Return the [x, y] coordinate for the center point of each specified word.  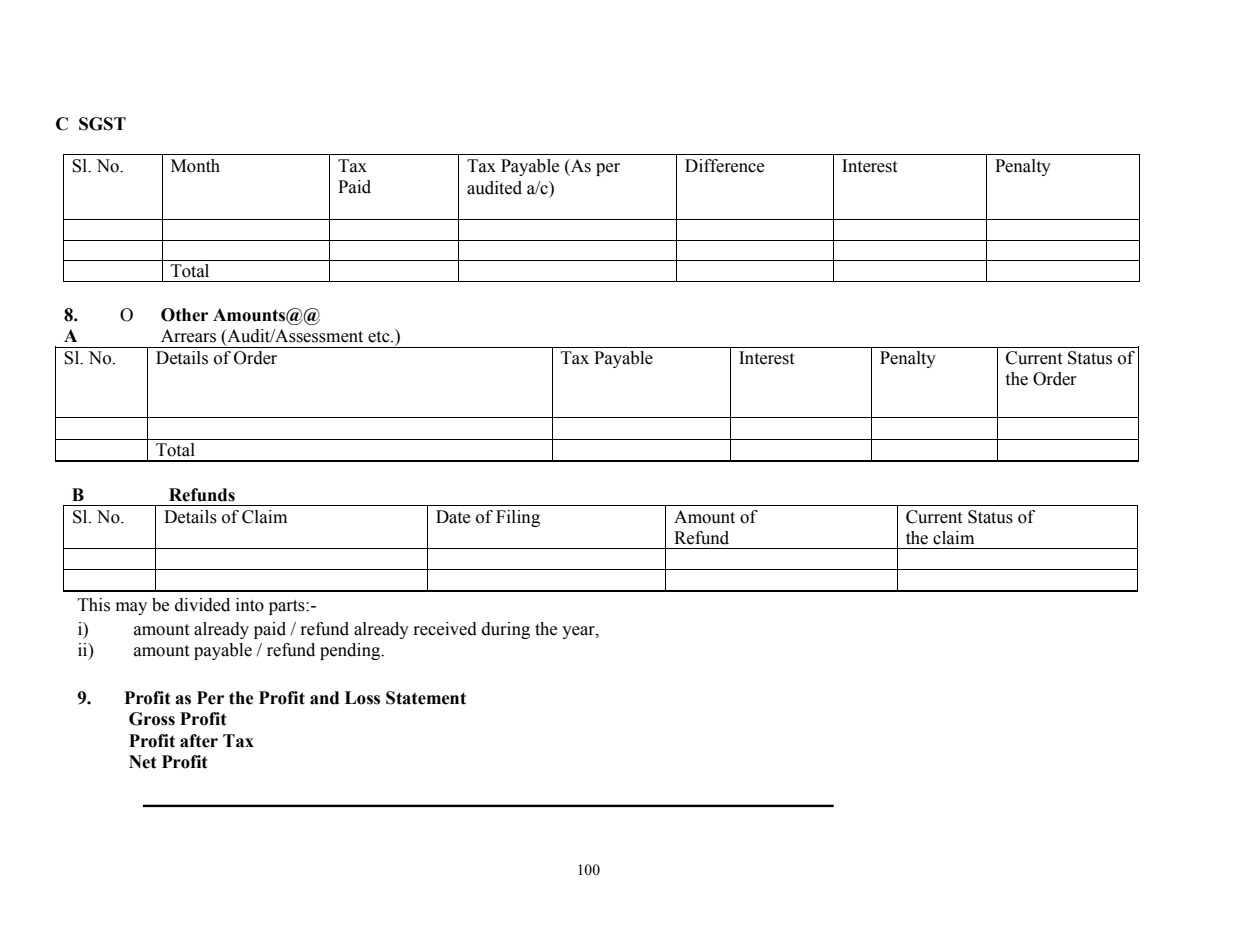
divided [202, 605]
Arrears [188, 336]
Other [184, 315]
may [131, 608]
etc [380, 337]
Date [453, 517]
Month [195, 166]
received [445, 629]
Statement [426, 698]
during [506, 630]
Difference [724, 166]
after [199, 741]
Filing [518, 518]
